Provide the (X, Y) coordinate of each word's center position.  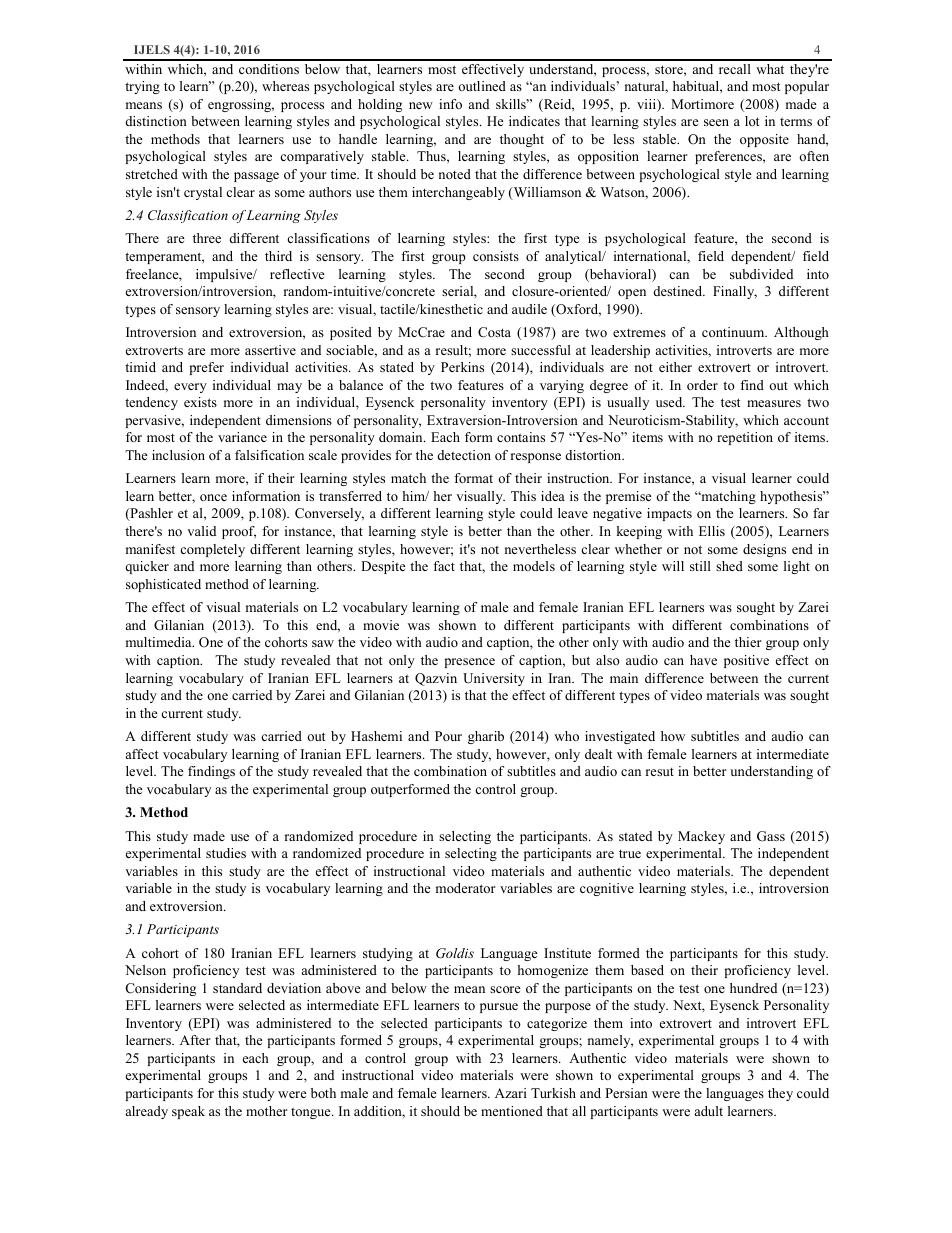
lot (752, 121)
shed (729, 566)
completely (212, 550)
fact (444, 566)
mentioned (512, 1111)
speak (188, 1112)
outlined (482, 86)
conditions (269, 69)
